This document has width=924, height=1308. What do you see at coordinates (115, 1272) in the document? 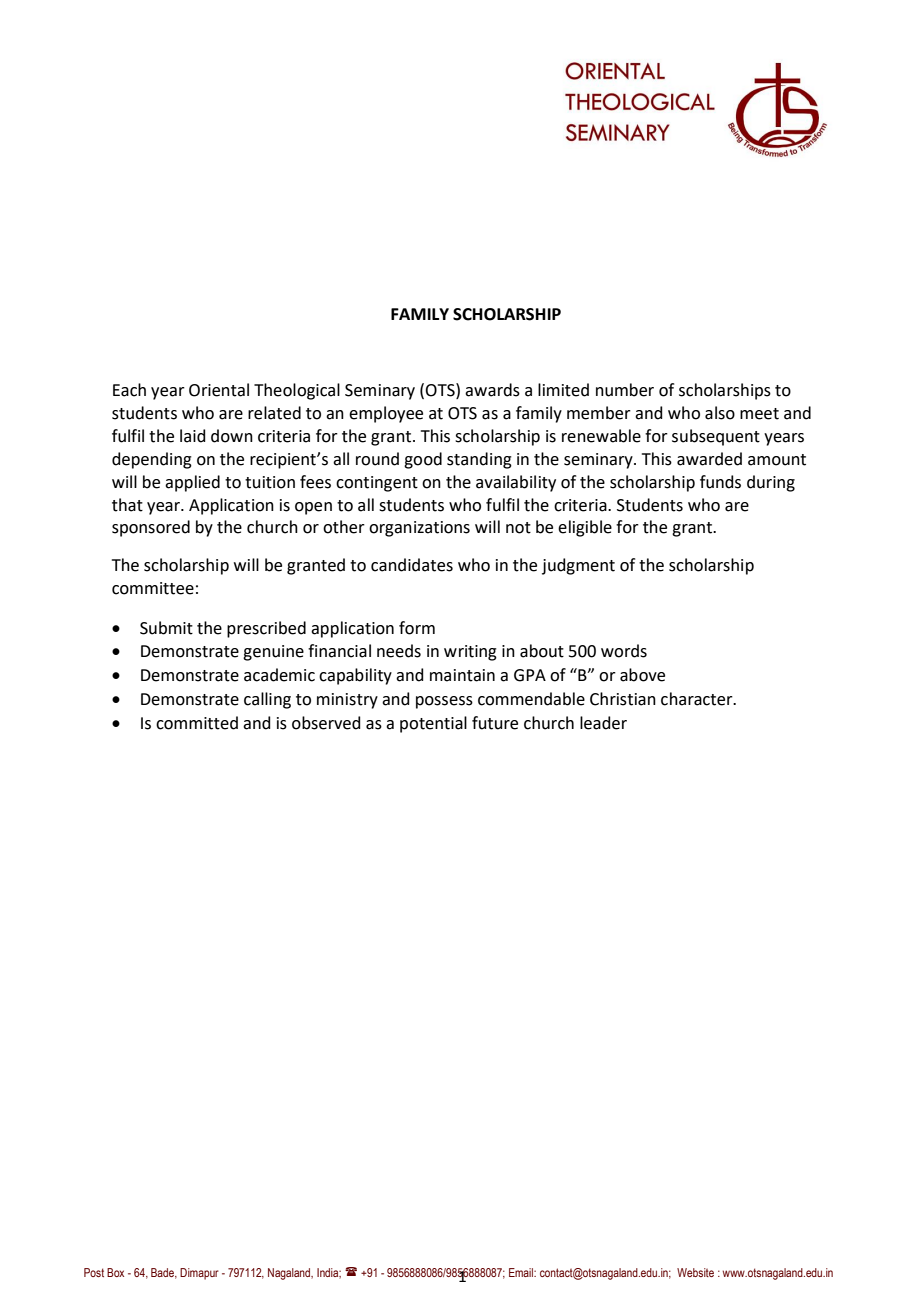
I see `Box` at bounding box center [115, 1272].
